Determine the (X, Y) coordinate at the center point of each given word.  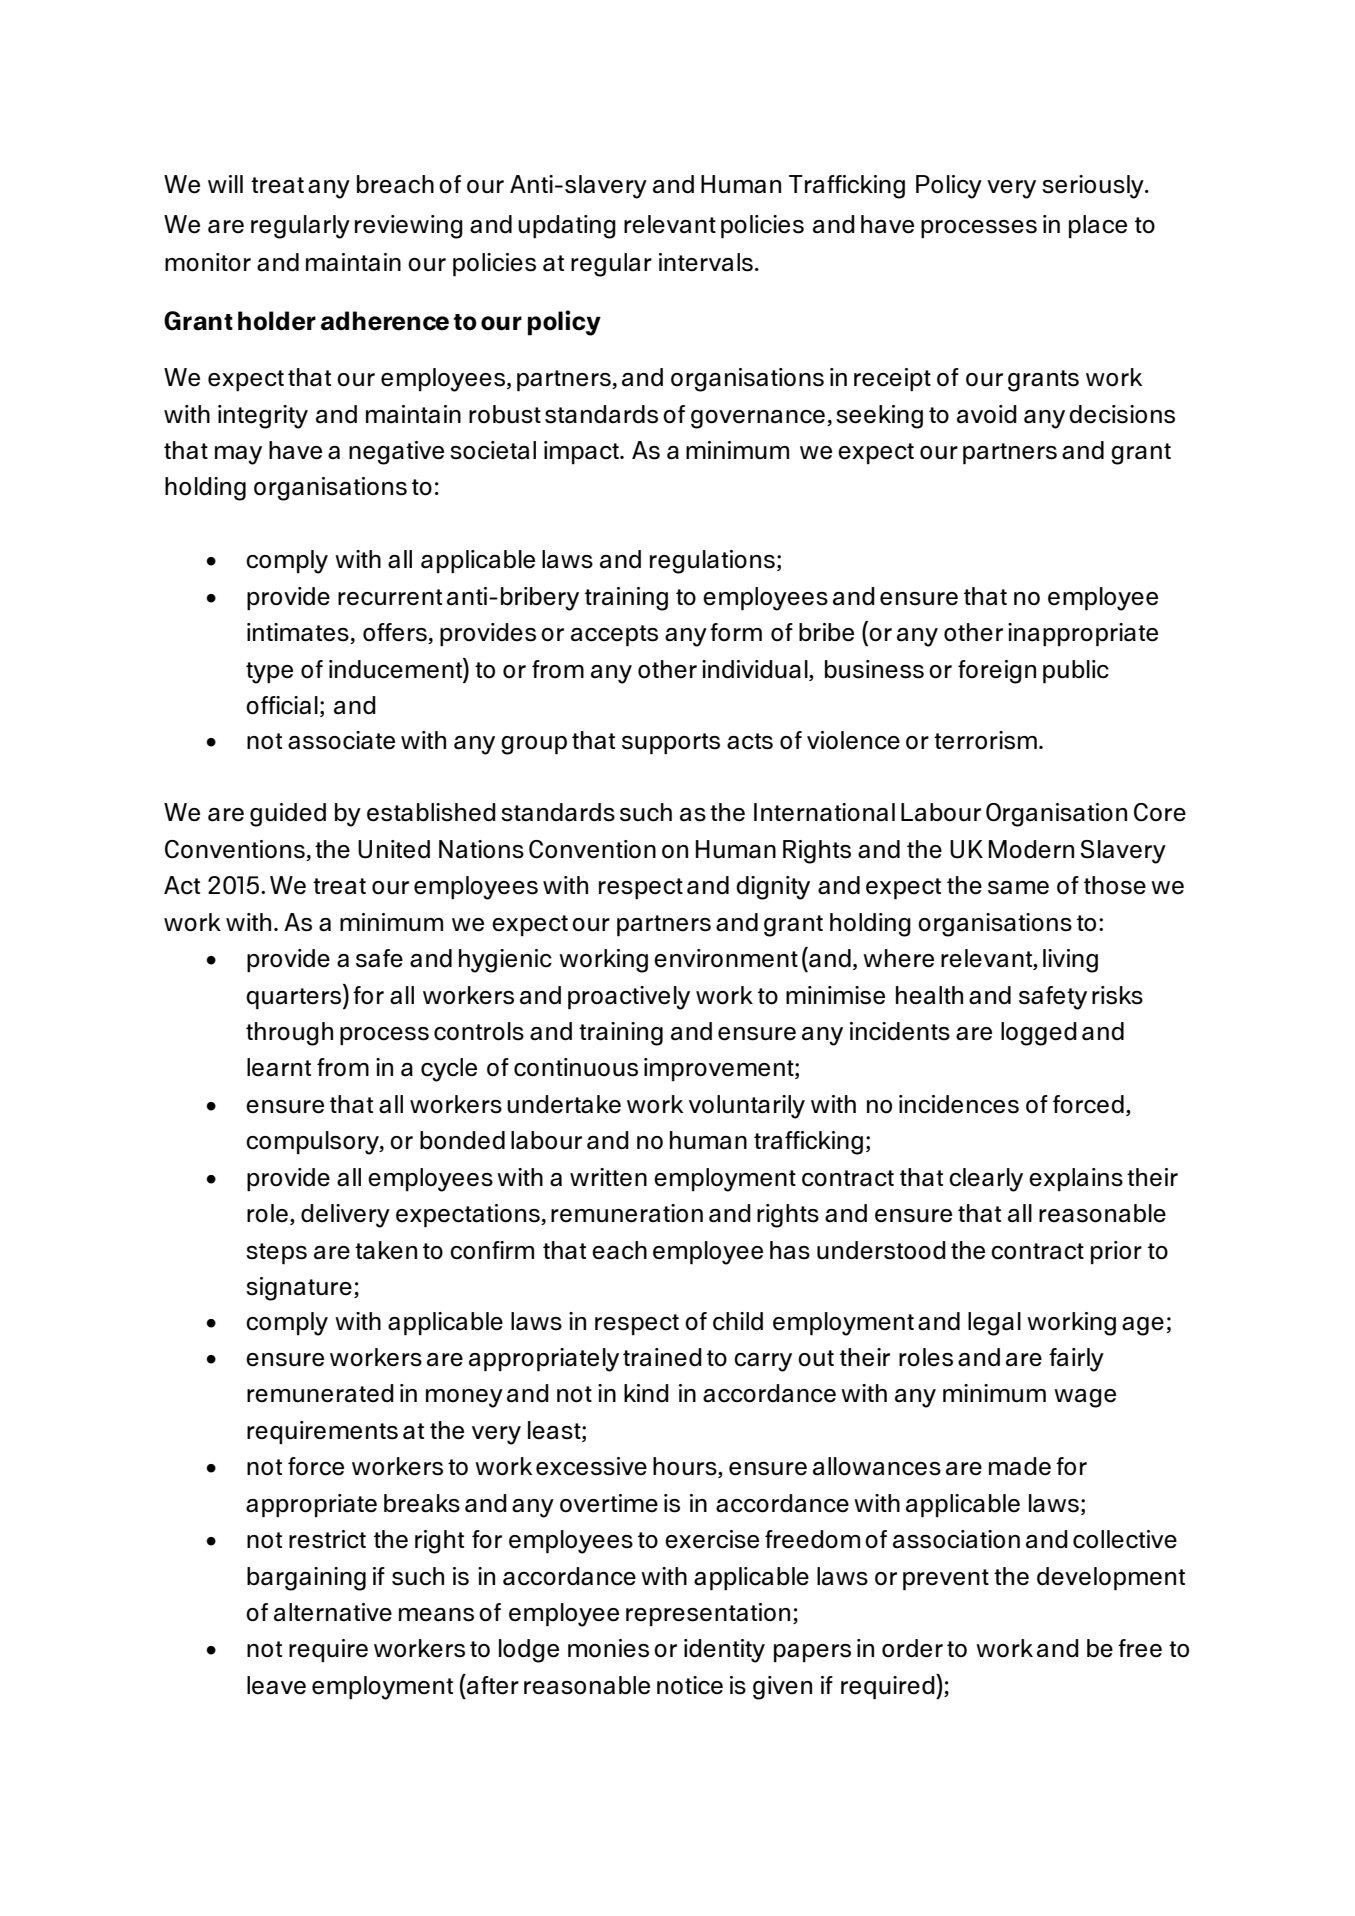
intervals (706, 262)
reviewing (409, 227)
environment (726, 958)
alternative (333, 1612)
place (1098, 227)
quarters (295, 999)
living (1070, 961)
